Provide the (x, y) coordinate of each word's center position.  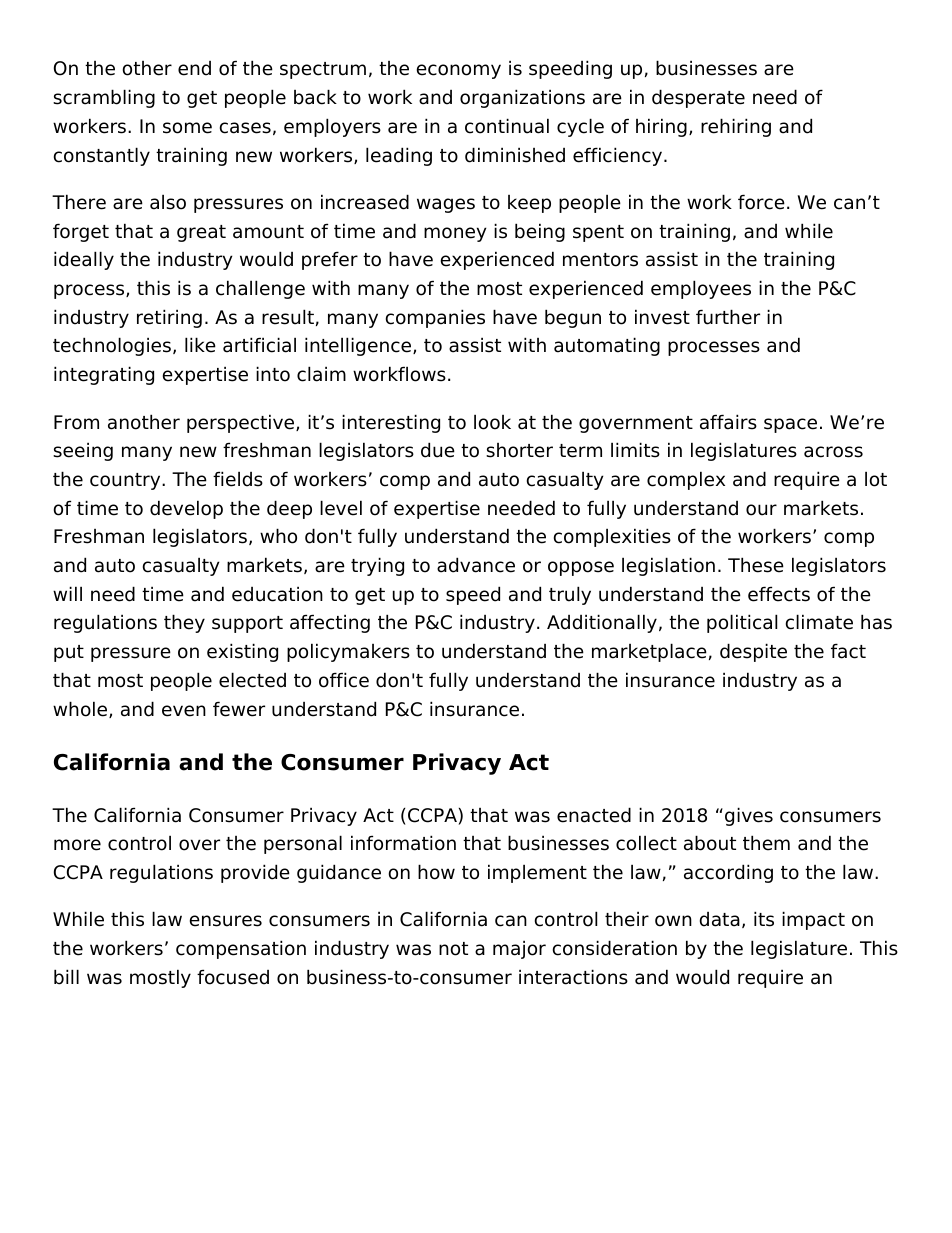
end (194, 68)
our (761, 510)
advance (476, 565)
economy (459, 71)
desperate (698, 98)
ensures (226, 921)
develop (186, 509)
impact (813, 920)
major (519, 950)
